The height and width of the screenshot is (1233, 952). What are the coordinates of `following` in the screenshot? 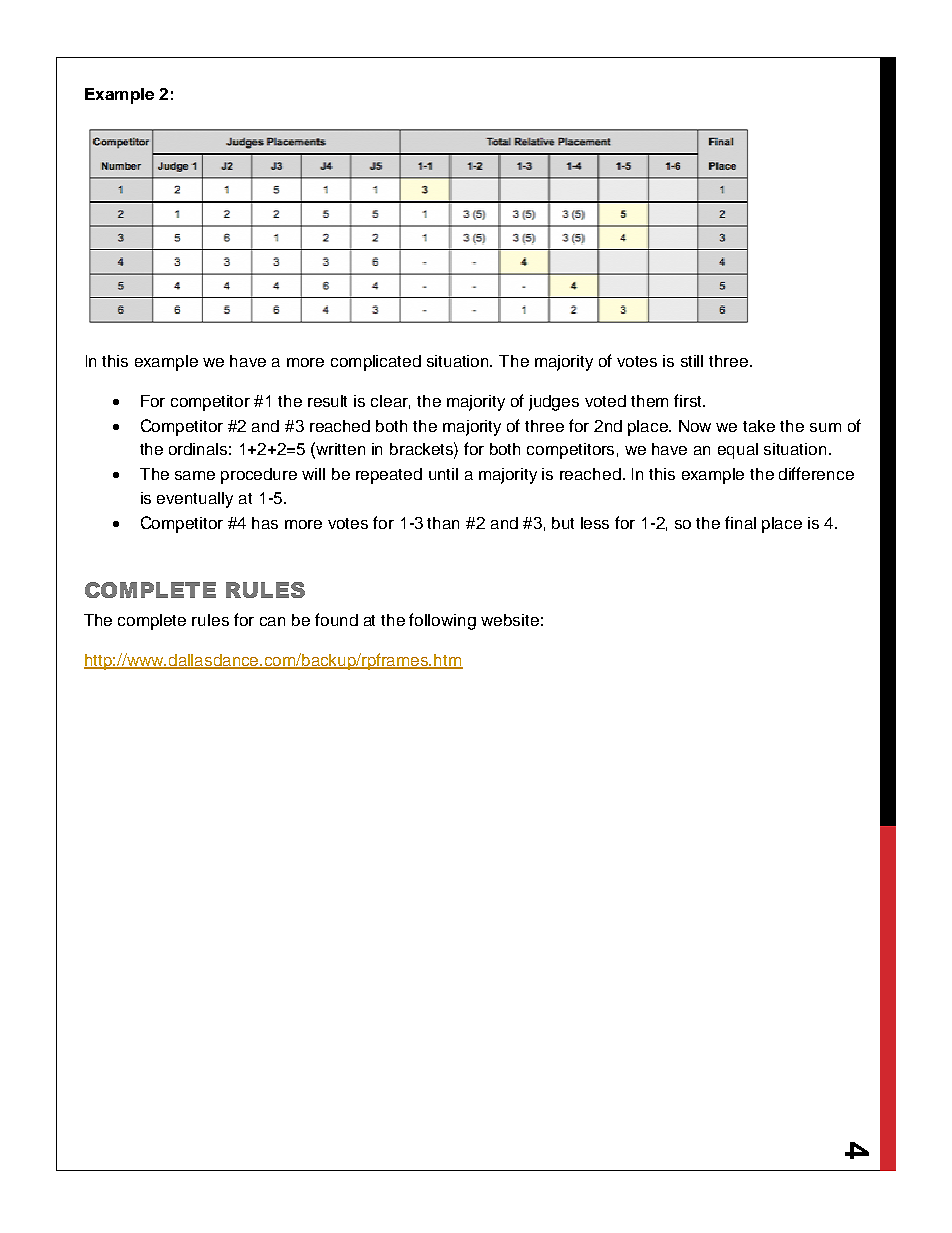 It's located at (442, 621).
